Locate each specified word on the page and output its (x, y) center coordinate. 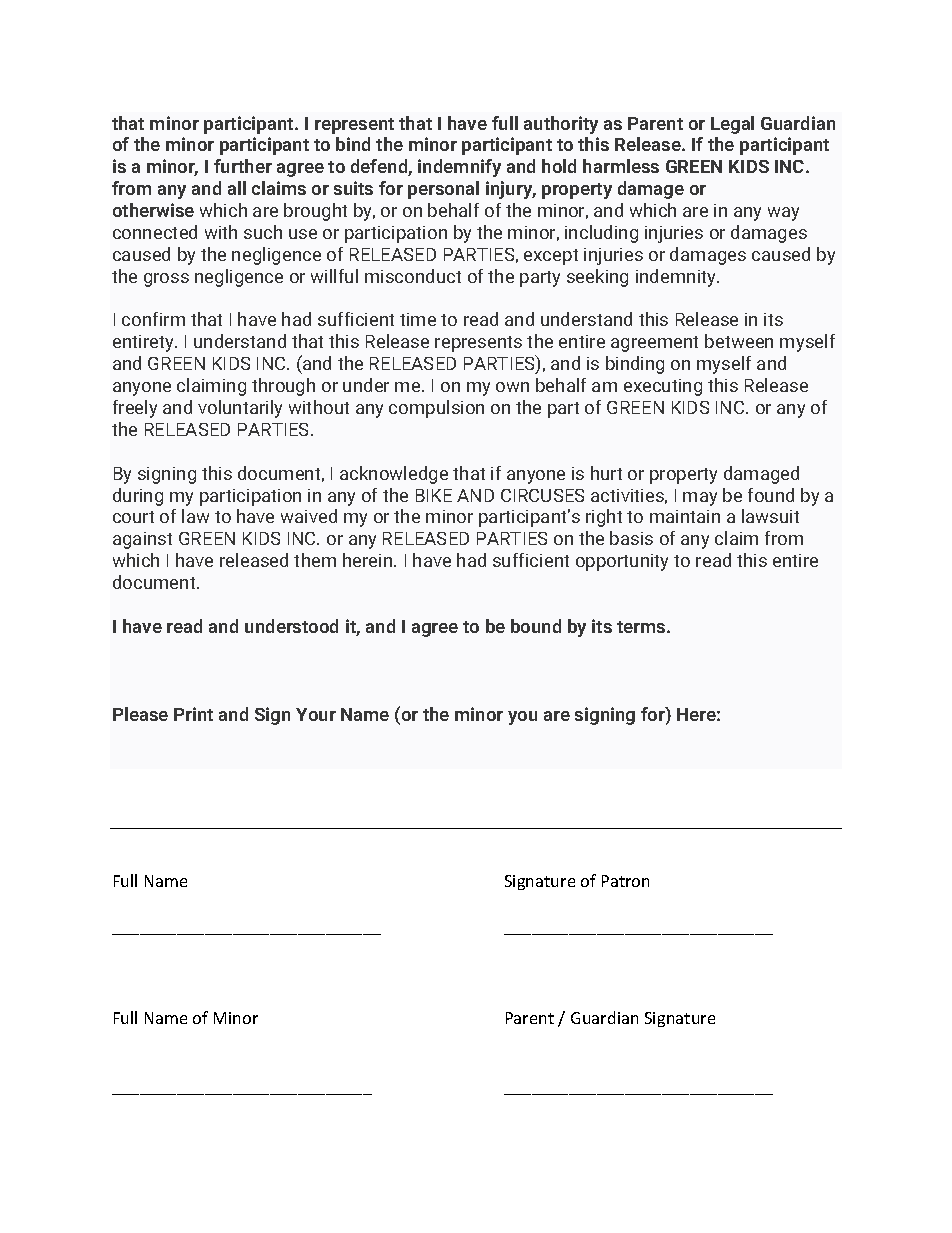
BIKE (434, 495)
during (138, 497)
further (243, 166)
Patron (625, 881)
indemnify (459, 168)
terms (642, 627)
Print (193, 714)
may (700, 499)
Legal (732, 125)
